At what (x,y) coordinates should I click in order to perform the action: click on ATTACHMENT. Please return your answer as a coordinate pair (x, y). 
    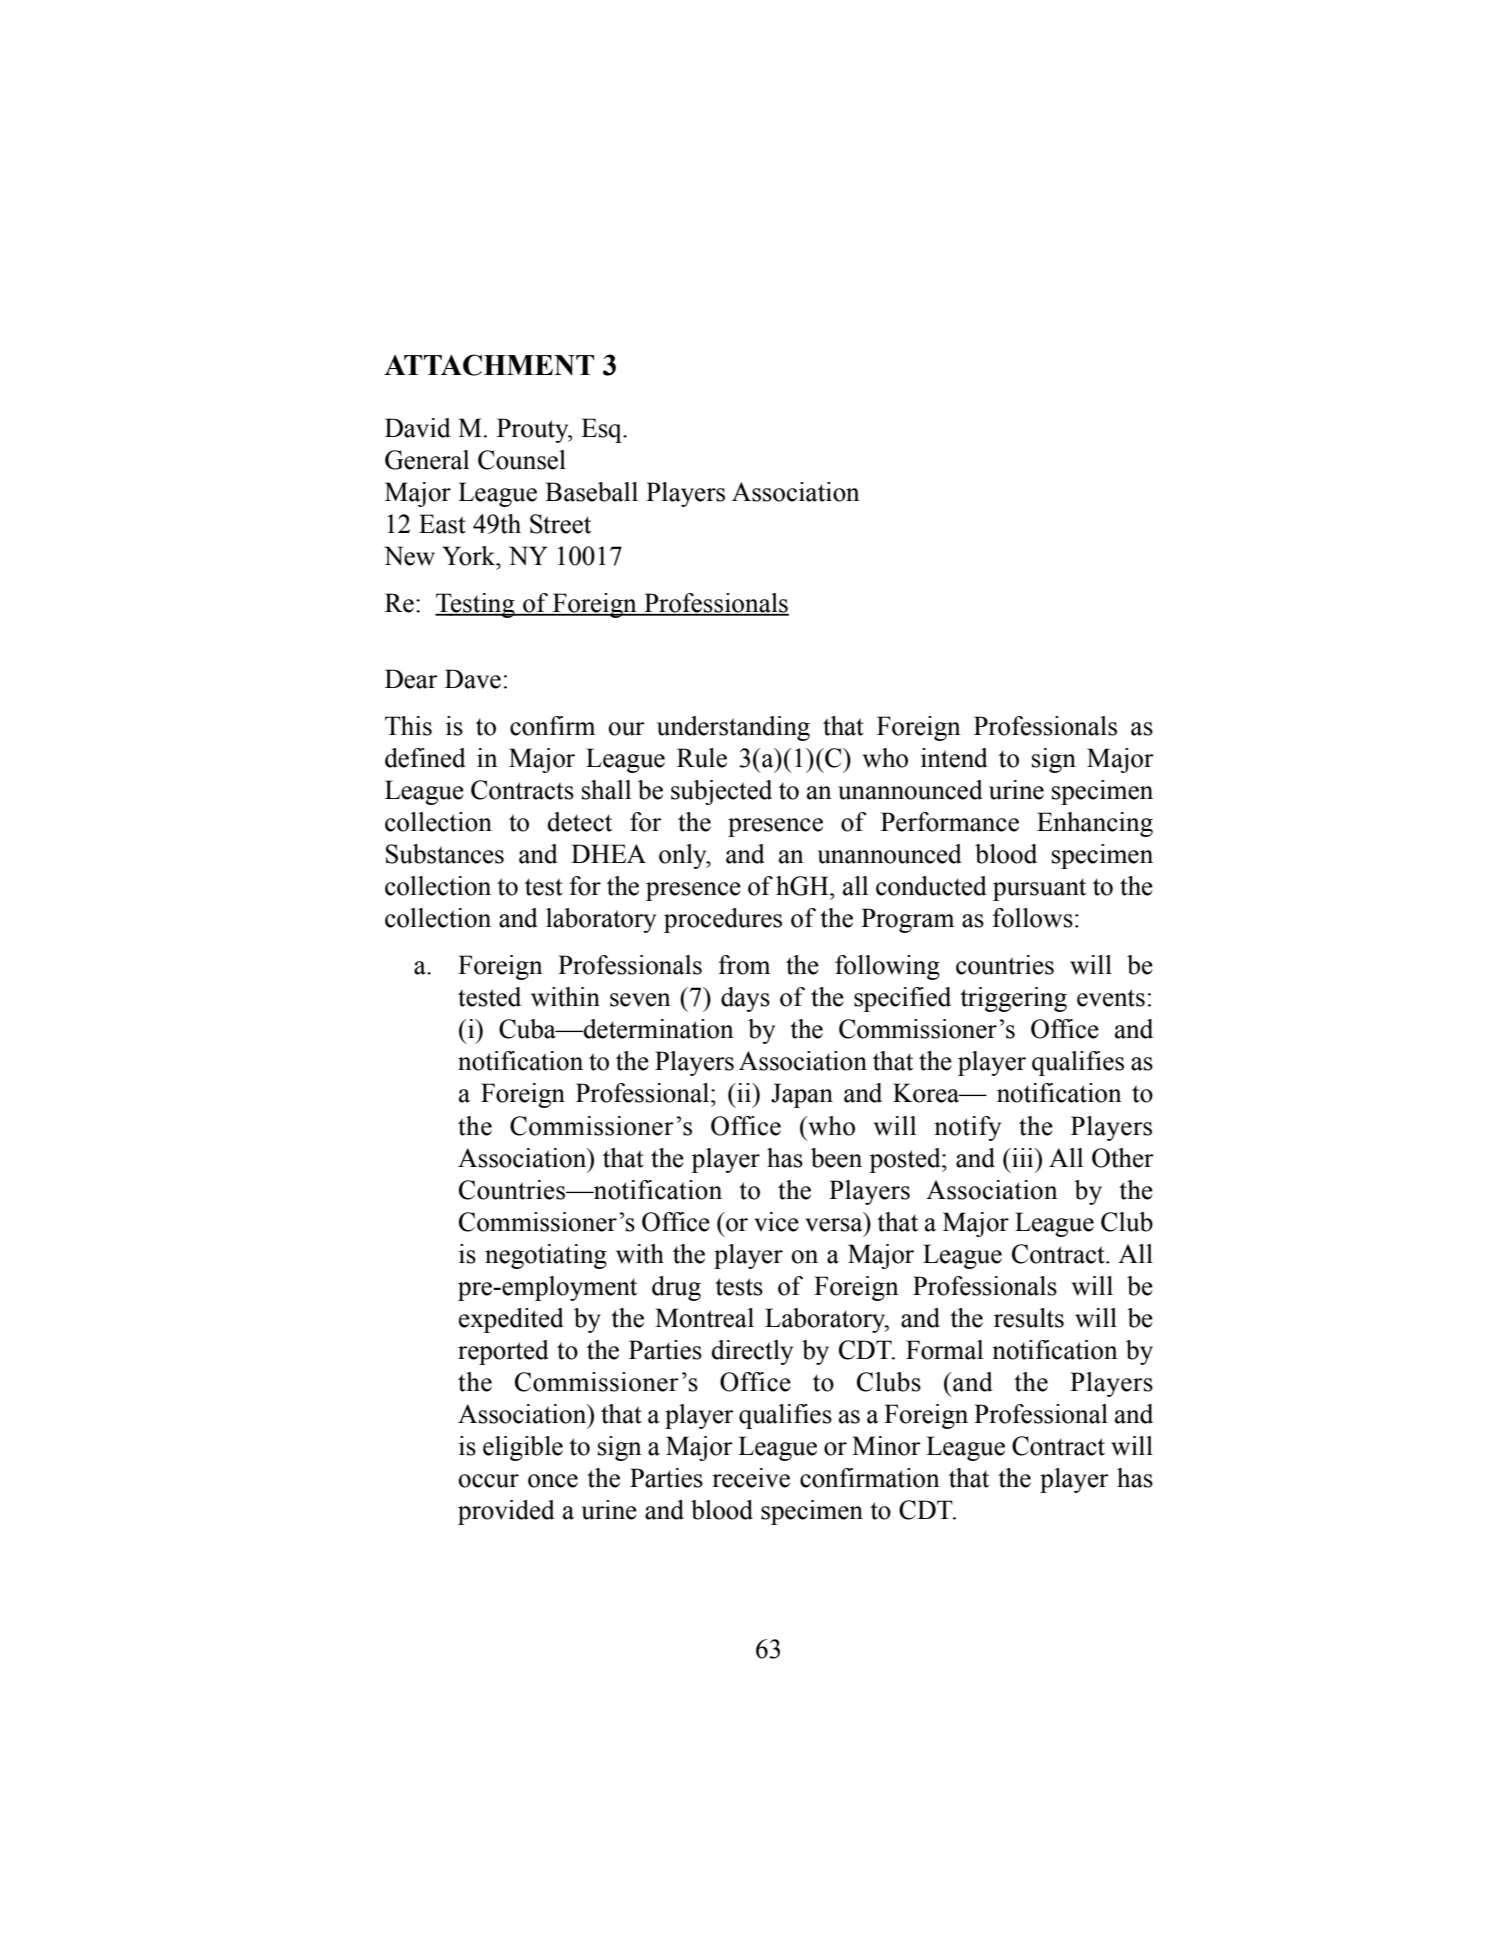
    Looking at the image, I should click on (489, 365).
